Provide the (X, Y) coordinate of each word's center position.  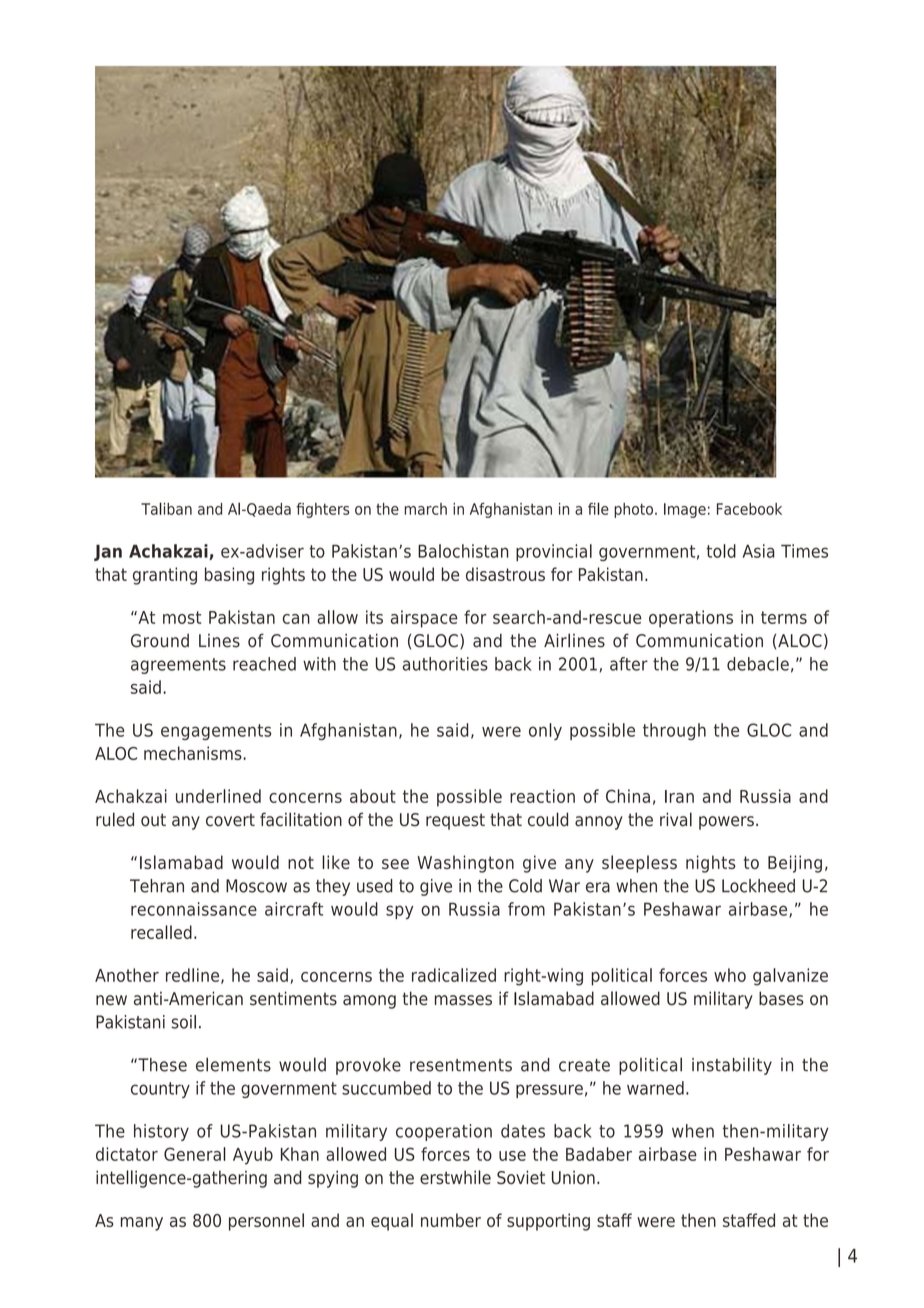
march (425, 509)
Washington (465, 864)
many (142, 1224)
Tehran (157, 886)
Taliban (166, 508)
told (721, 551)
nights (711, 864)
